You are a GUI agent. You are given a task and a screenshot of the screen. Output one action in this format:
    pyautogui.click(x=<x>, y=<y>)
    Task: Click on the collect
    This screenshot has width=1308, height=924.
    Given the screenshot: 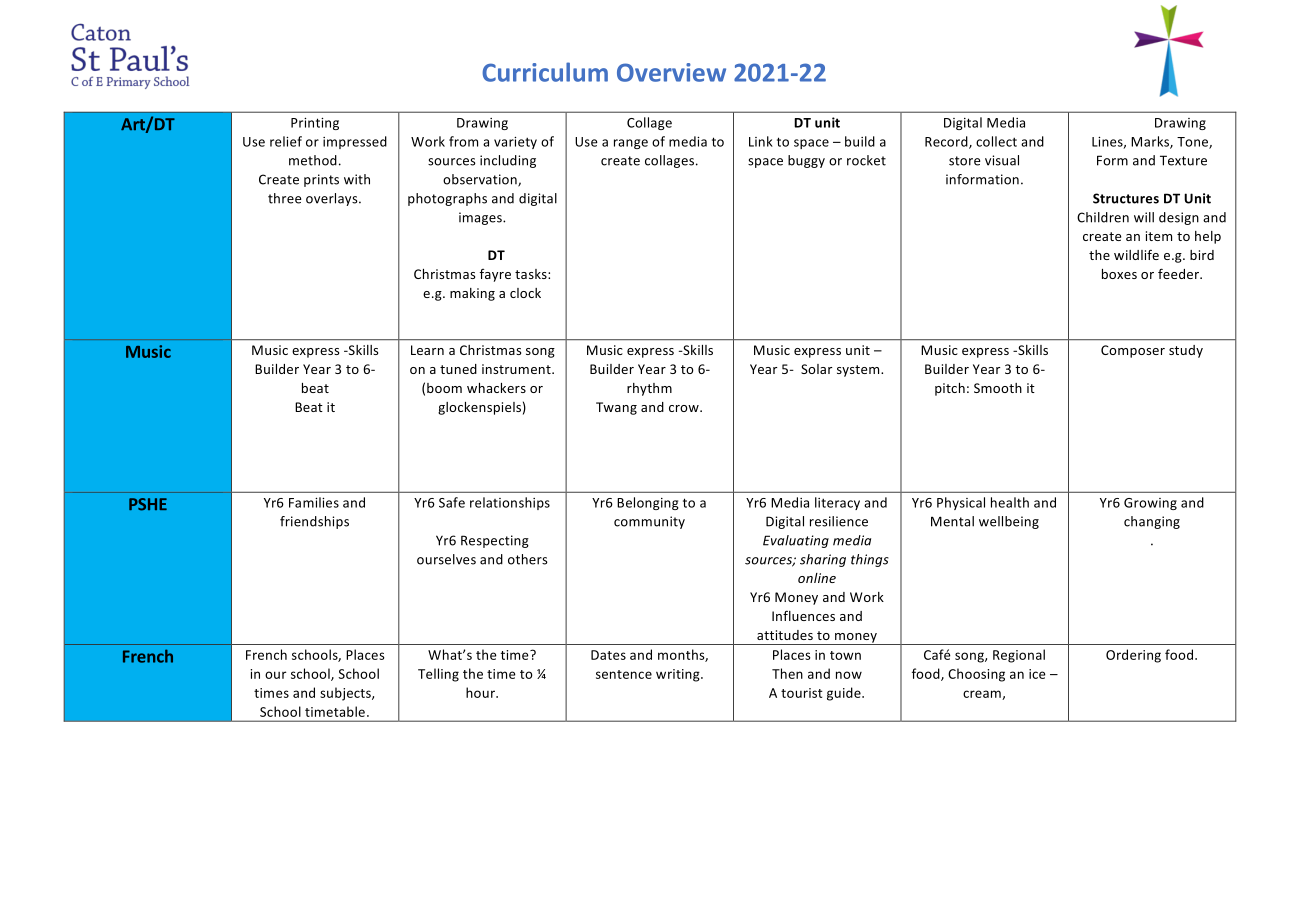 What is the action you would take?
    pyautogui.click(x=996, y=141)
